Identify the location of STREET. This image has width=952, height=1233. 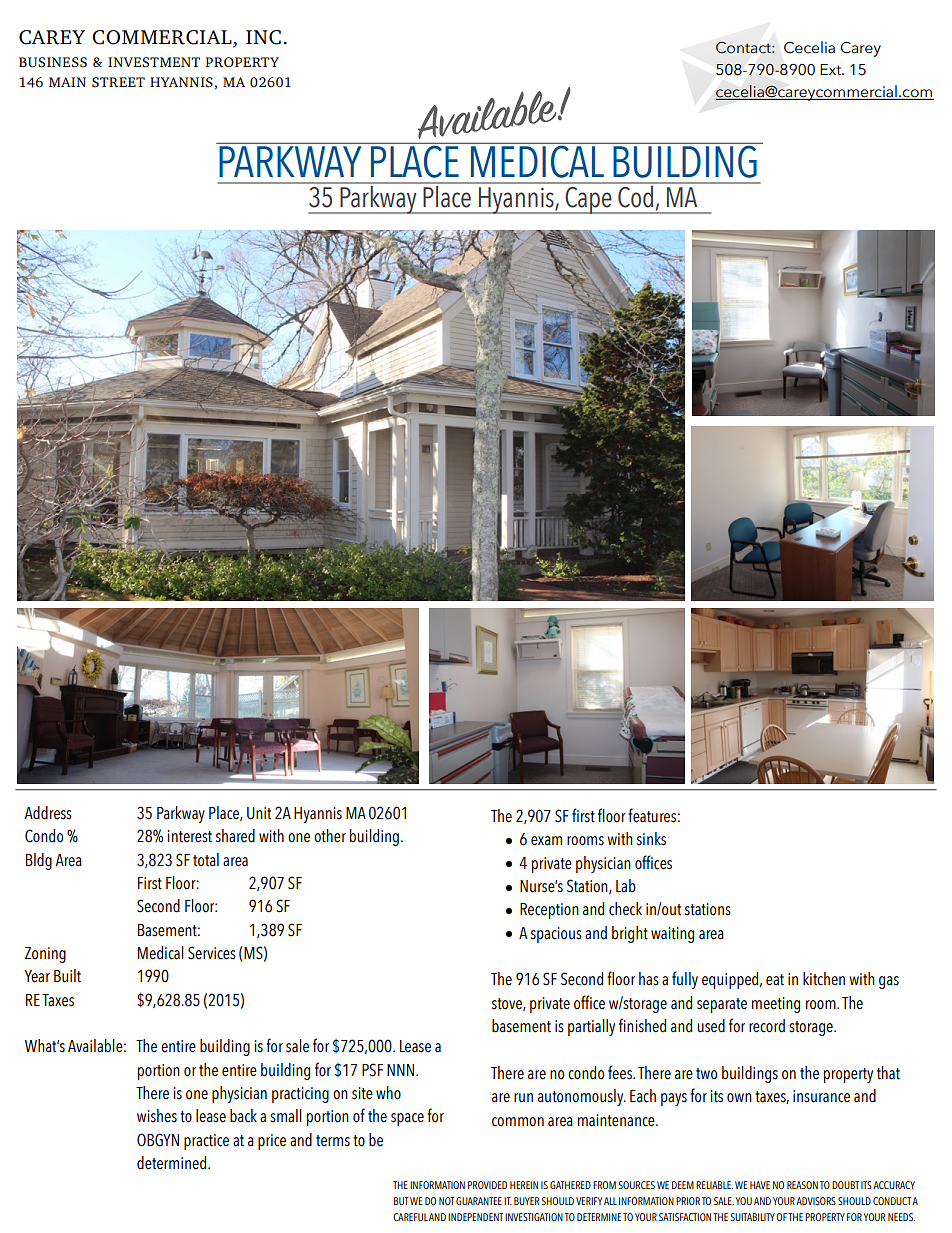
(118, 82).
